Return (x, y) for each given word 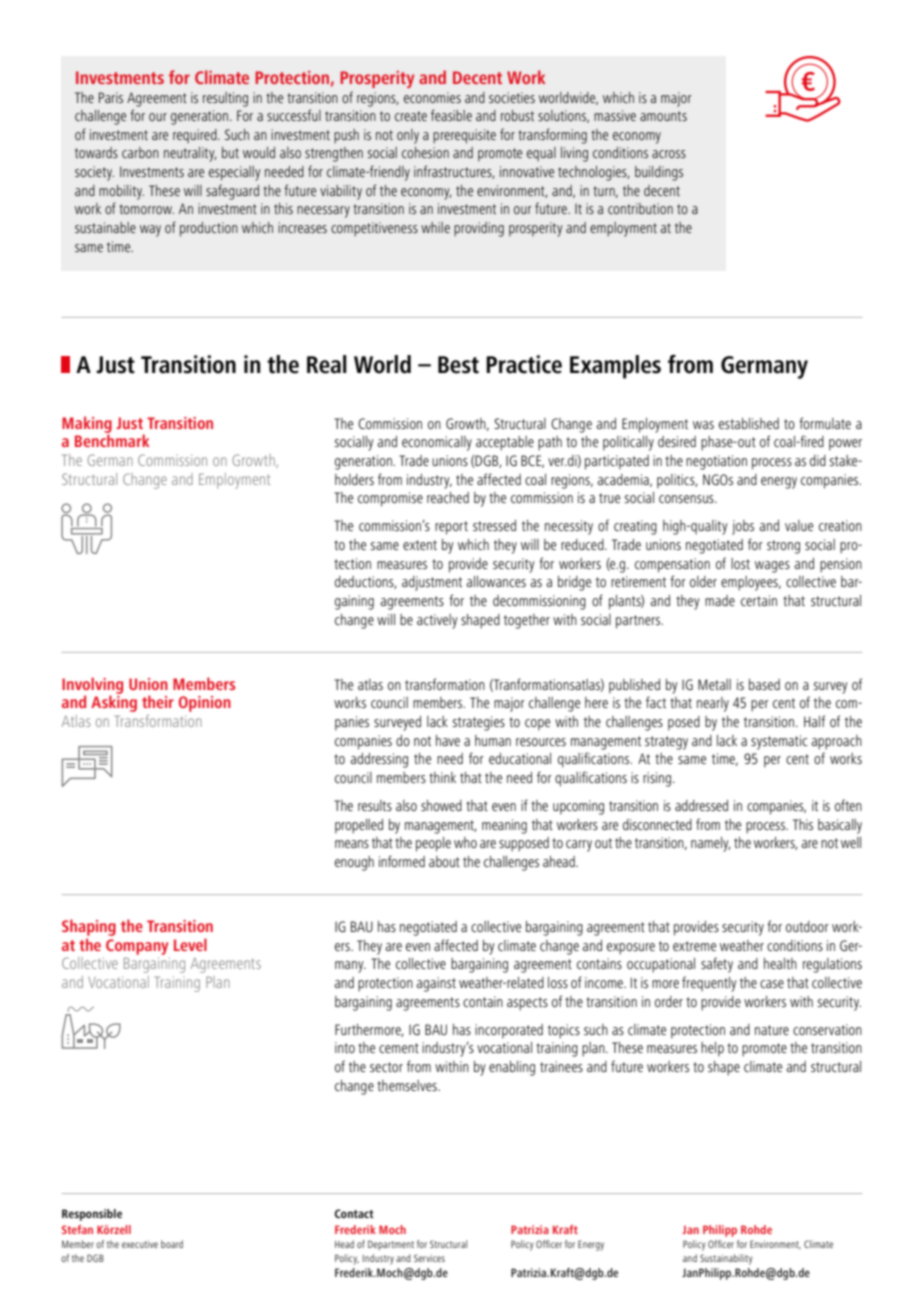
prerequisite (464, 136)
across (669, 154)
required (196, 136)
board (172, 1244)
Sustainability (726, 1259)
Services (429, 1258)
